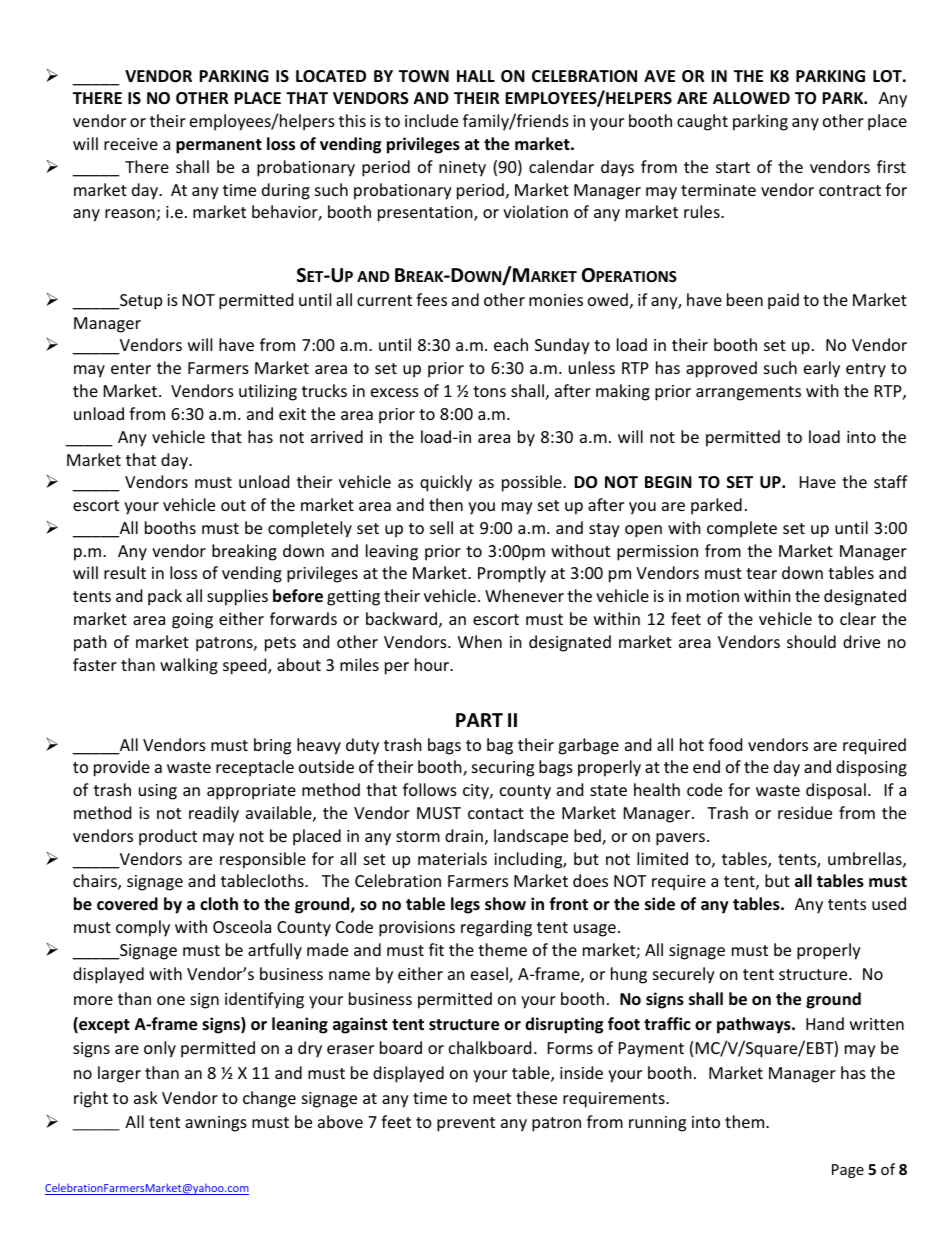  I want to click on permanent, so click(219, 146).
